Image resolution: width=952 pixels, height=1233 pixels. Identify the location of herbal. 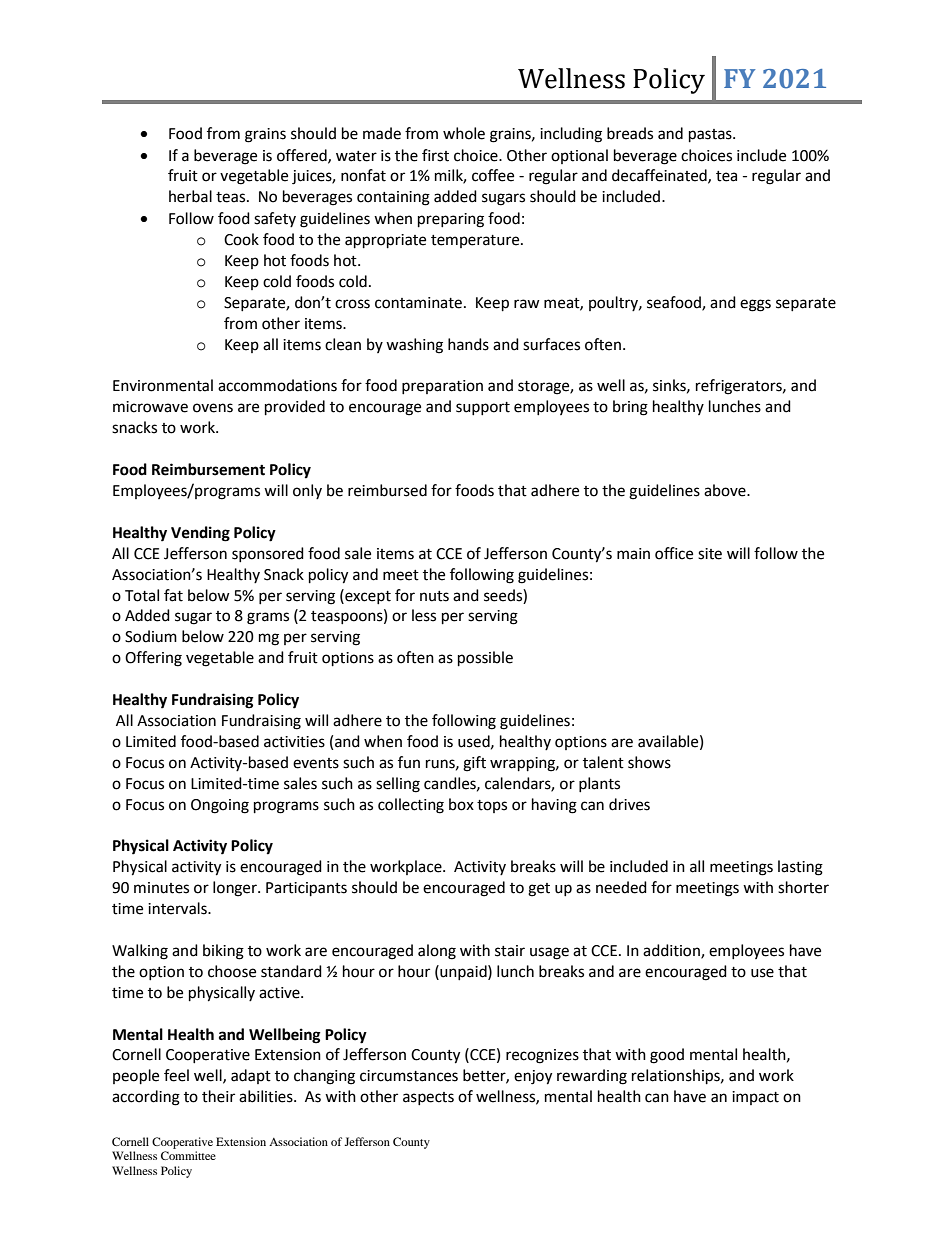
(190, 196).
